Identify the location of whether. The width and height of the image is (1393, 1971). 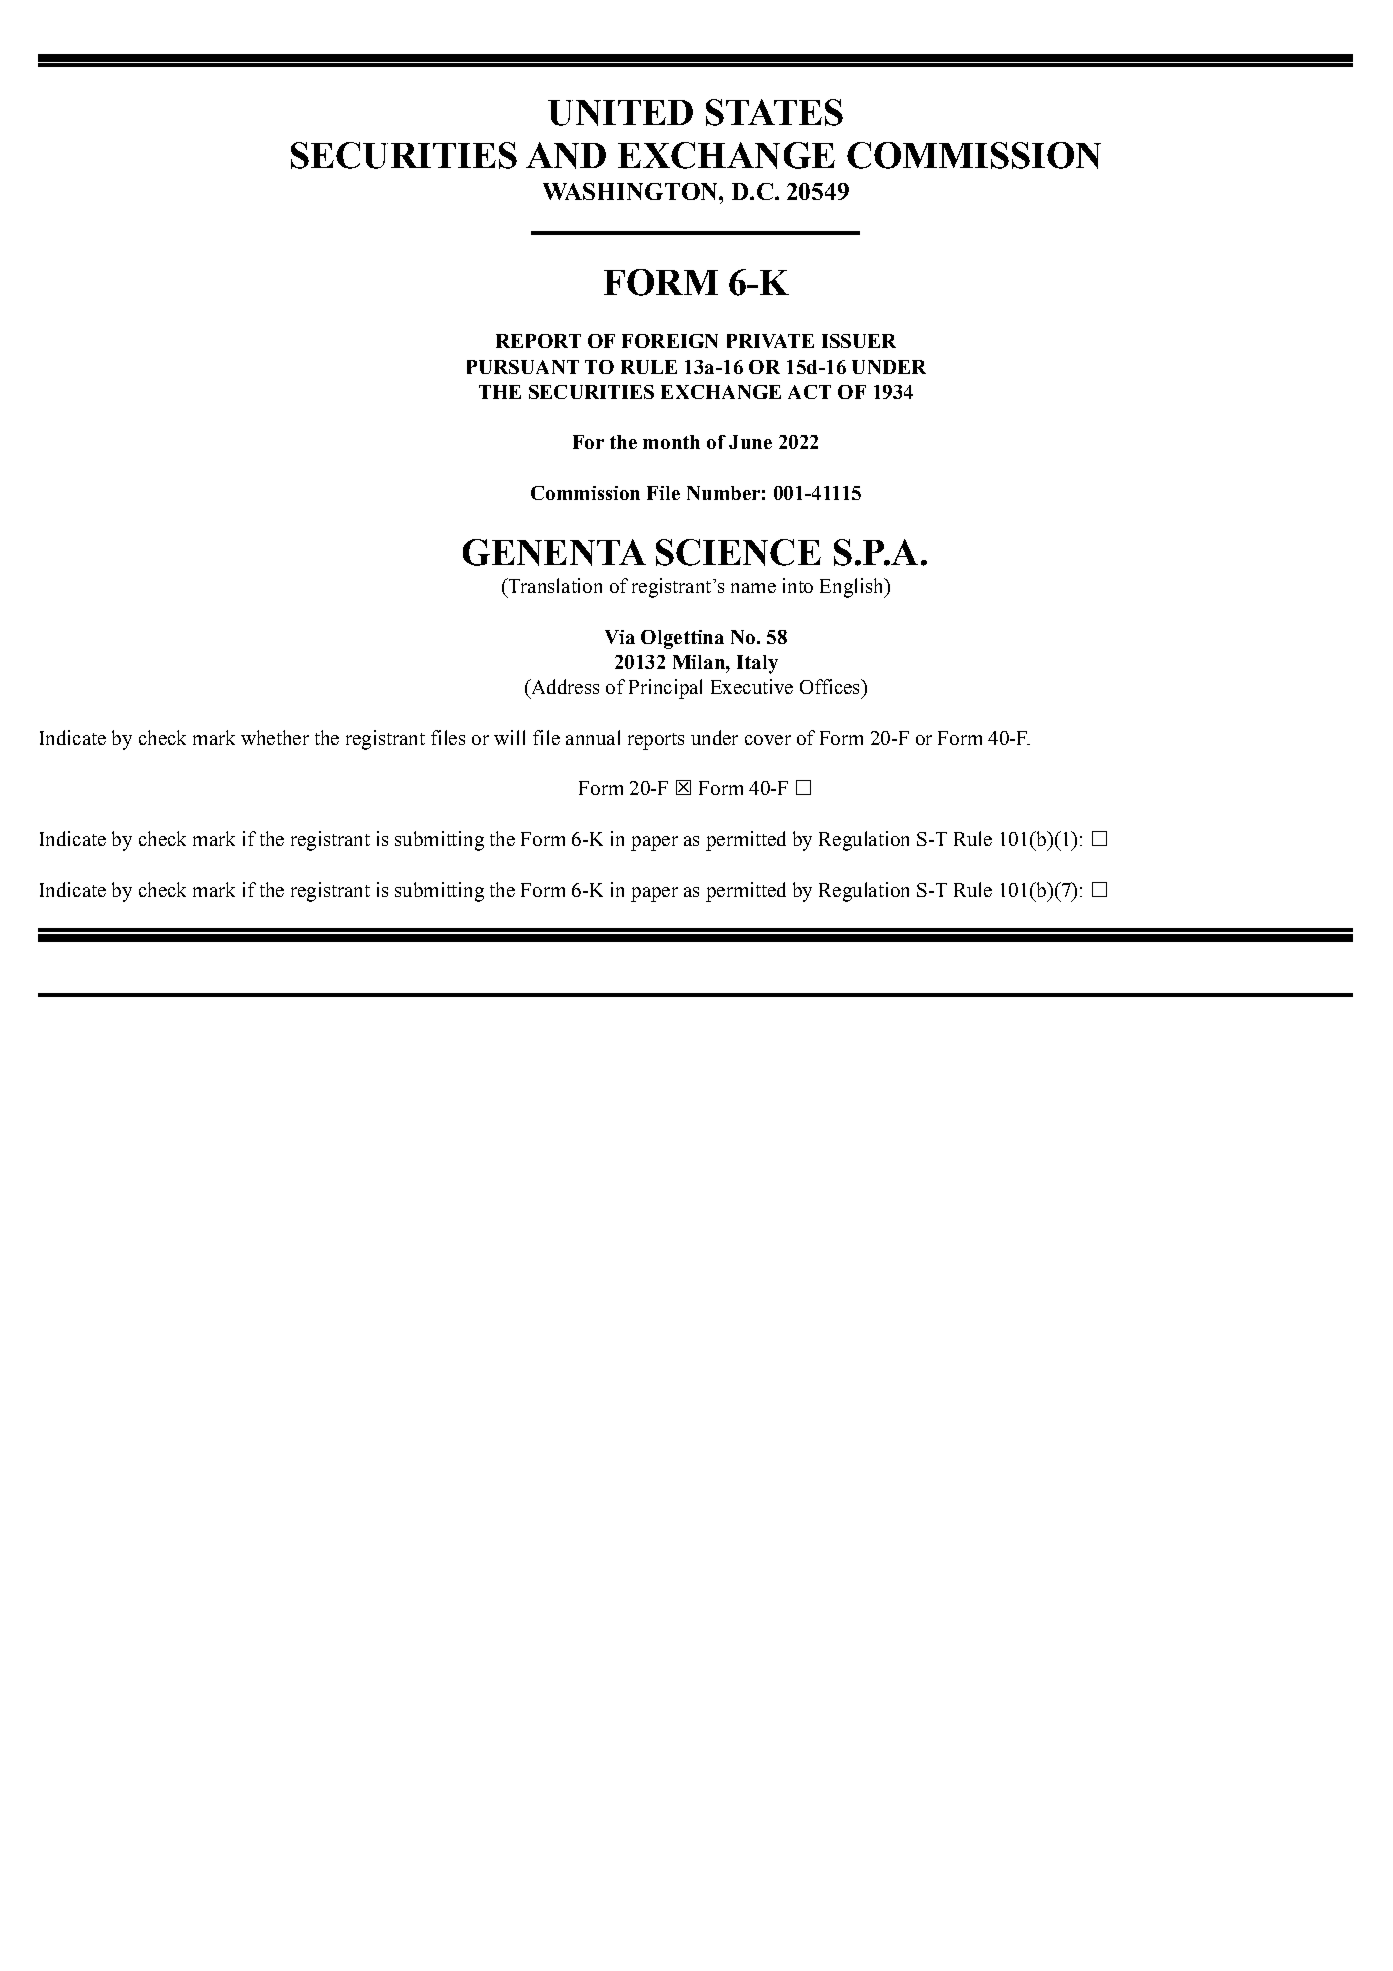
(275, 737).
